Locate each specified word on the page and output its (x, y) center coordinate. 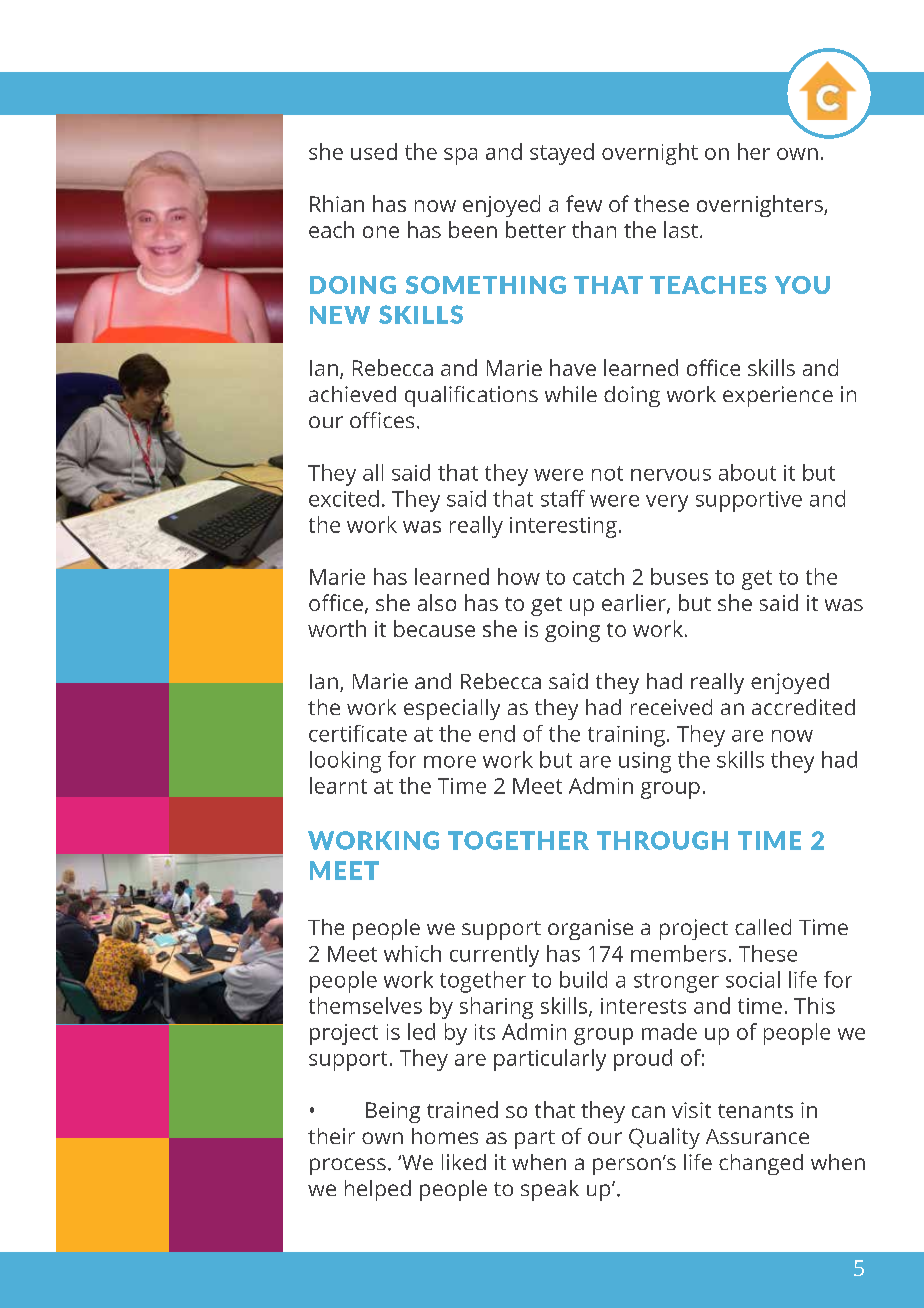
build (583, 979)
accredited (803, 707)
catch (598, 576)
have (573, 367)
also (437, 602)
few (584, 203)
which (412, 953)
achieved (352, 394)
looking (345, 762)
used (374, 151)
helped (378, 1190)
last (681, 229)
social (753, 979)
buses (679, 576)
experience (778, 396)
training (626, 736)
